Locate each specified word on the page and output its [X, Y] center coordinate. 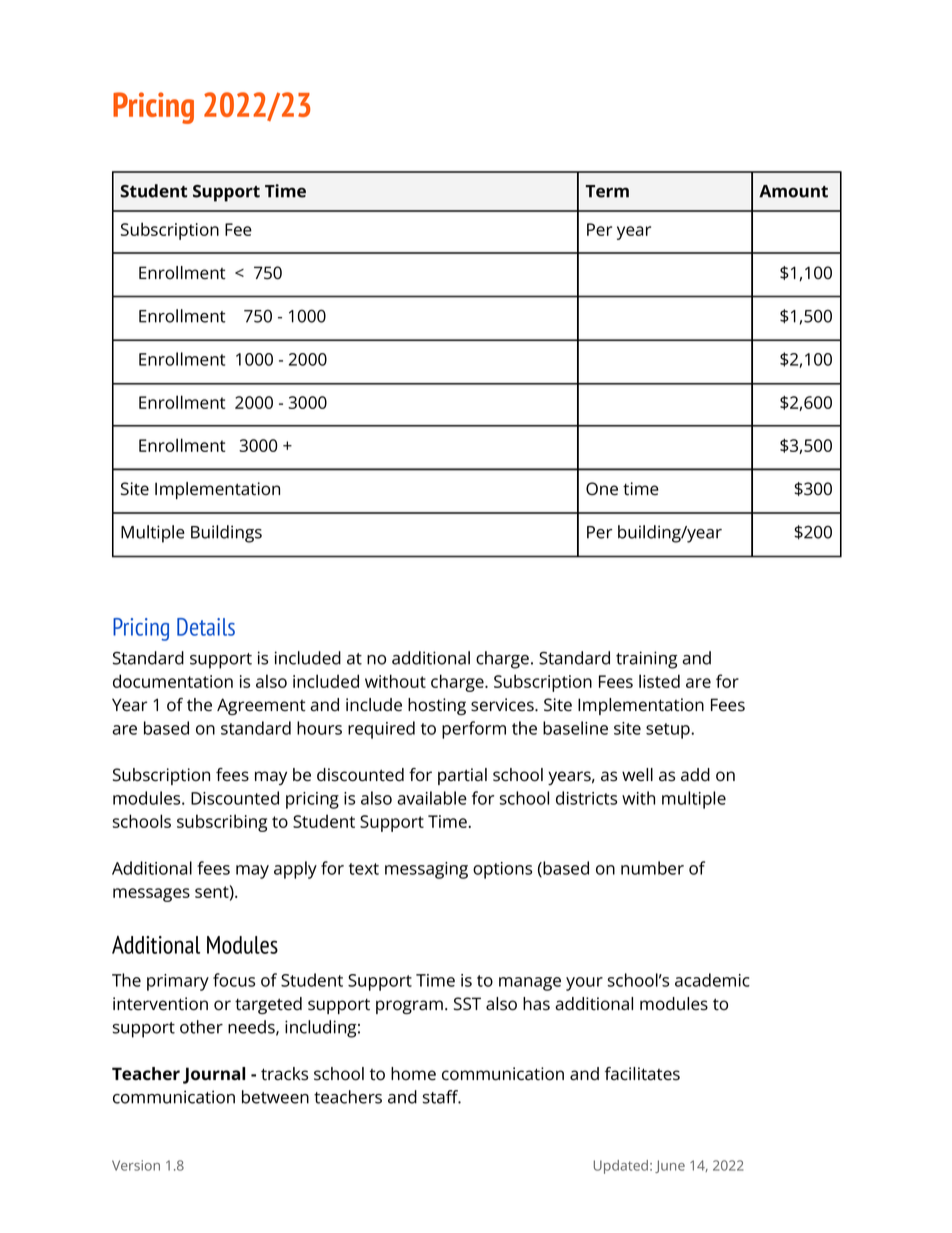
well [637, 775]
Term [607, 191]
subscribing [222, 823]
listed [659, 681]
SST [467, 1004]
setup [669, 731]
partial [462, 776]
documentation [173, 681]
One [602, 489]
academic [712, 980]
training [646, 660]
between [275, 1097]
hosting [437, 706]
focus [234, 980]
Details [206, 627]
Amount [793, 191]
